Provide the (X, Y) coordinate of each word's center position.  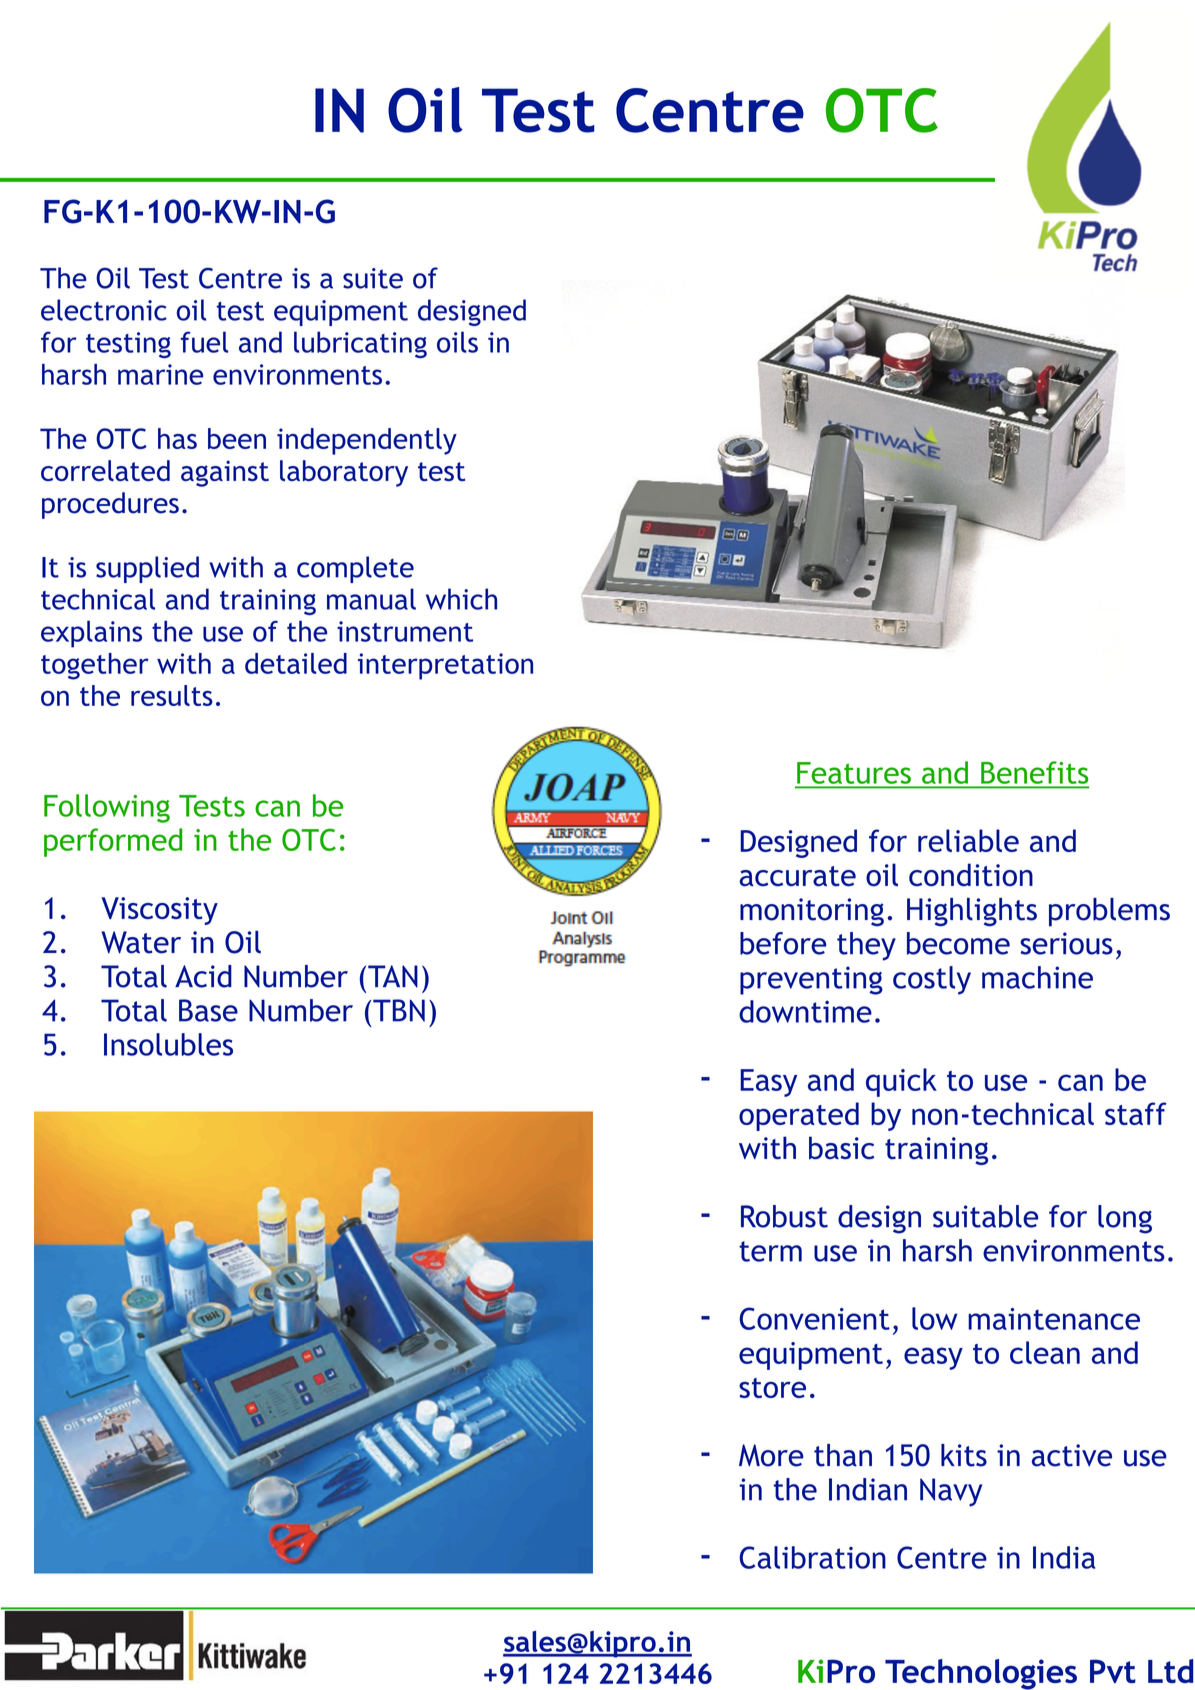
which (461, 599)
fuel (204, 342)
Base (208, 1010)
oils (457, 342)
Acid (203, 976)
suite (373, 278)
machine (1037, 977)
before (783, 943)
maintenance (1054, 1319)
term (770, 1251)
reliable (968, 840)
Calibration (812, 1557)
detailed (296, 663)
